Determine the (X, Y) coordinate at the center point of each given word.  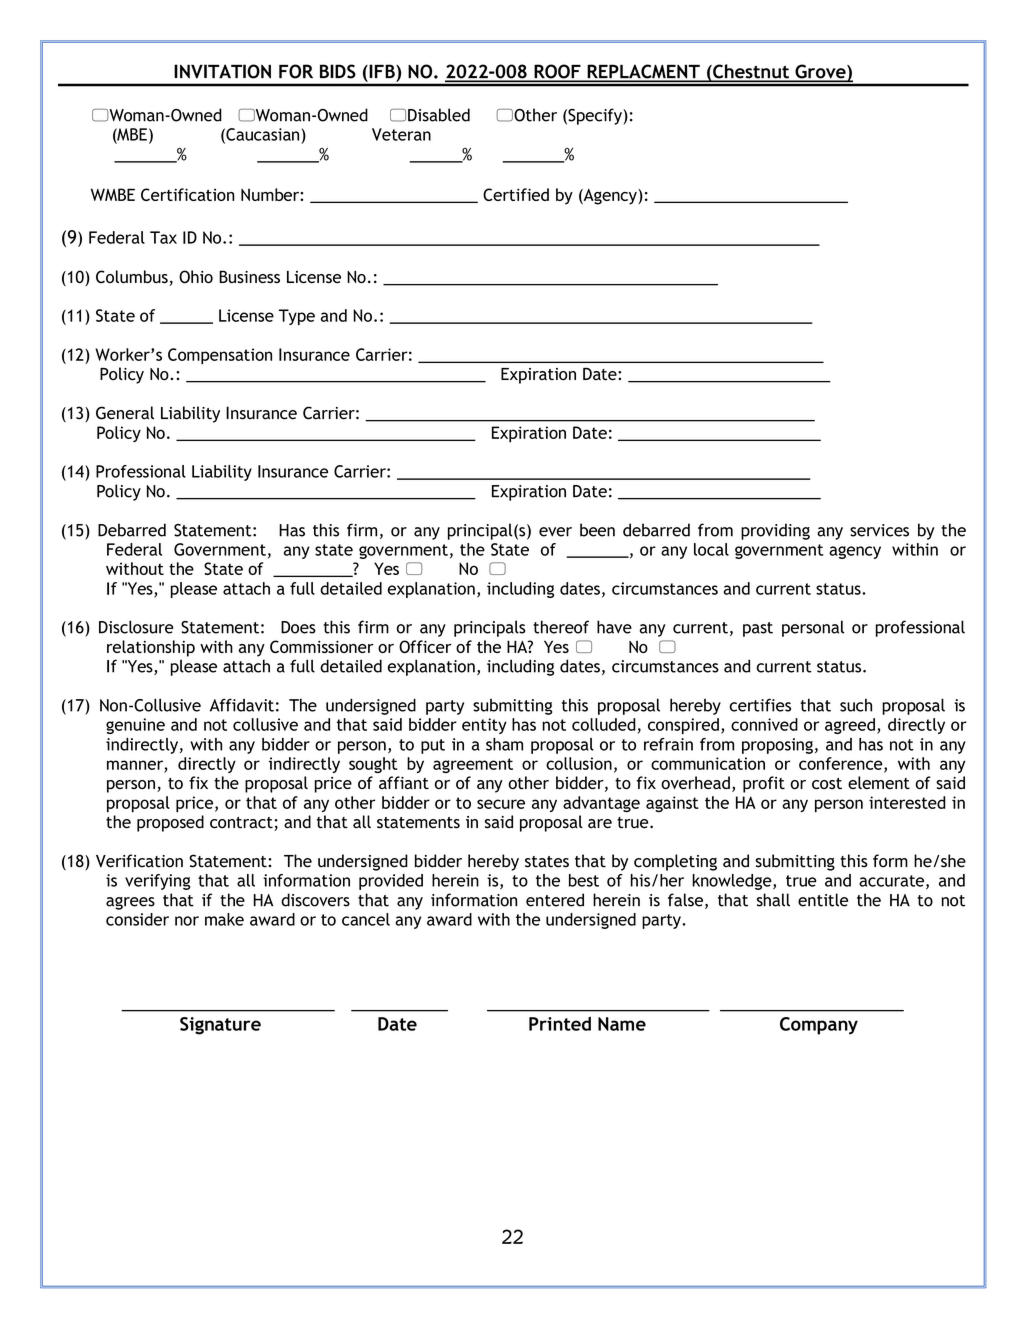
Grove (820, 72)
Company (819, 1026)
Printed (560, 1024)
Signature (220, 1026)
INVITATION (222, 71)
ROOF (557, 72)
